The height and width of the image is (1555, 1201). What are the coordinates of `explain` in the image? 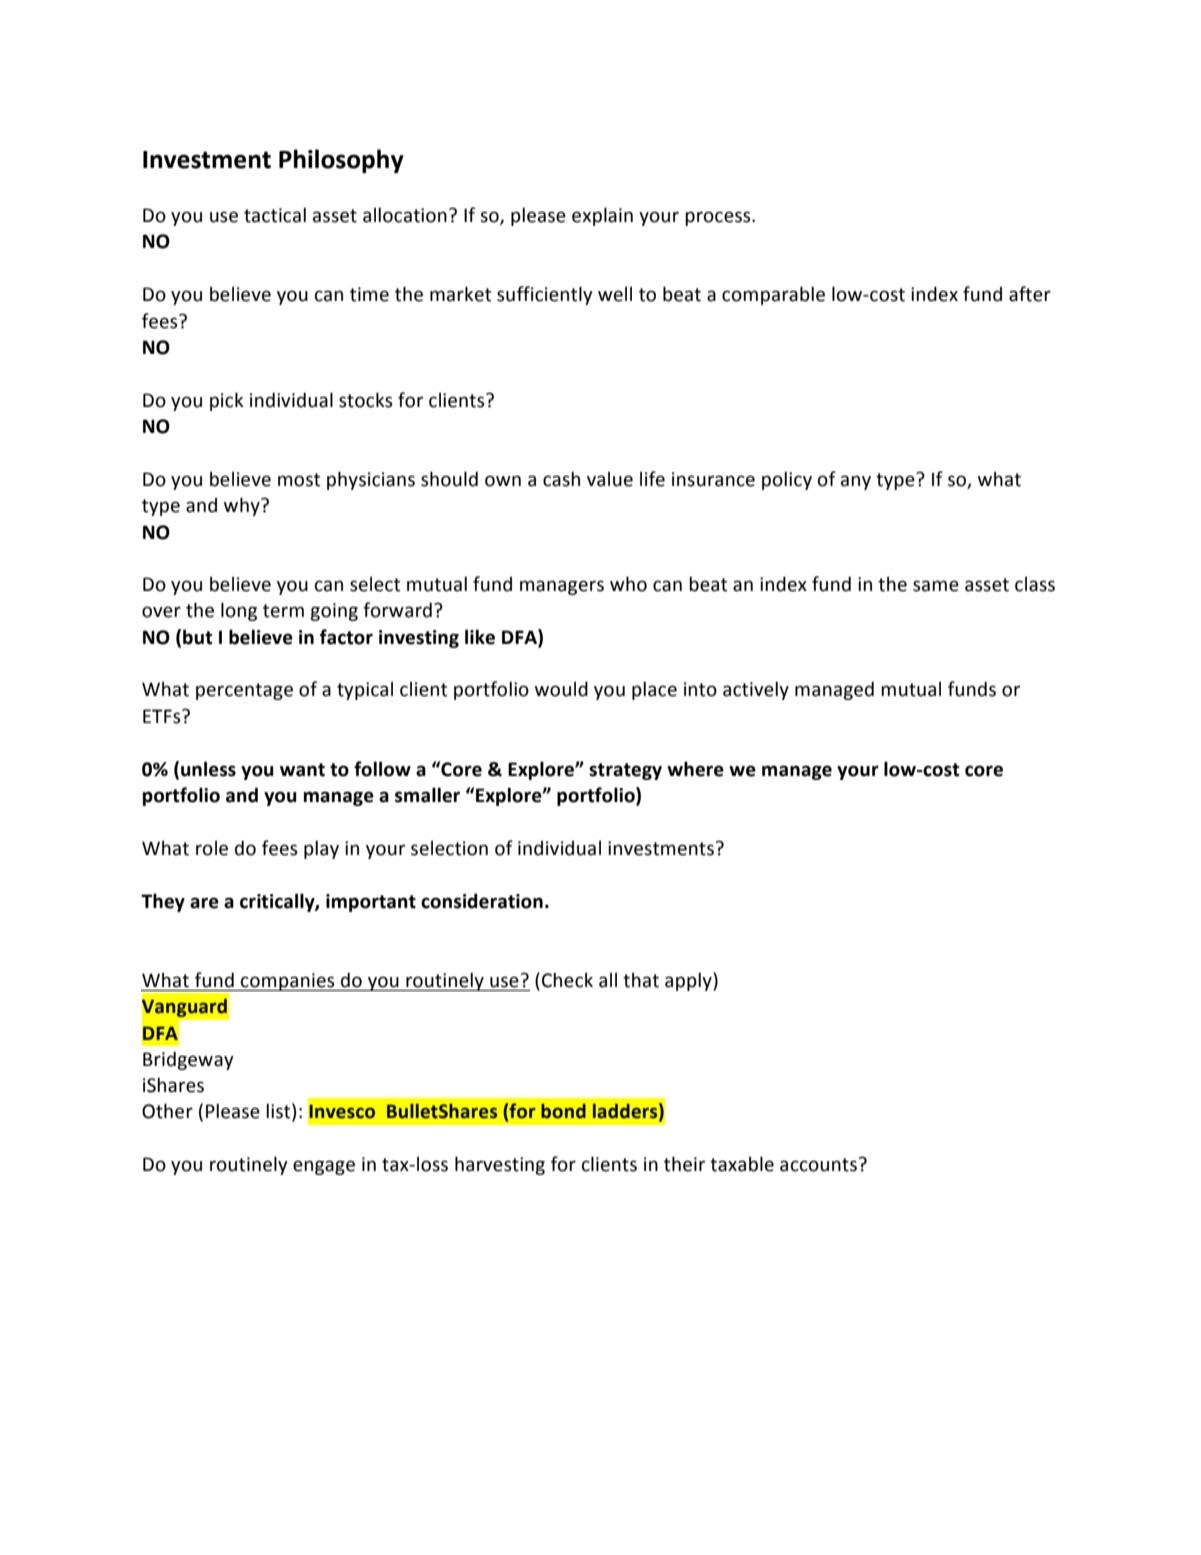 It's located at (602, 216).
